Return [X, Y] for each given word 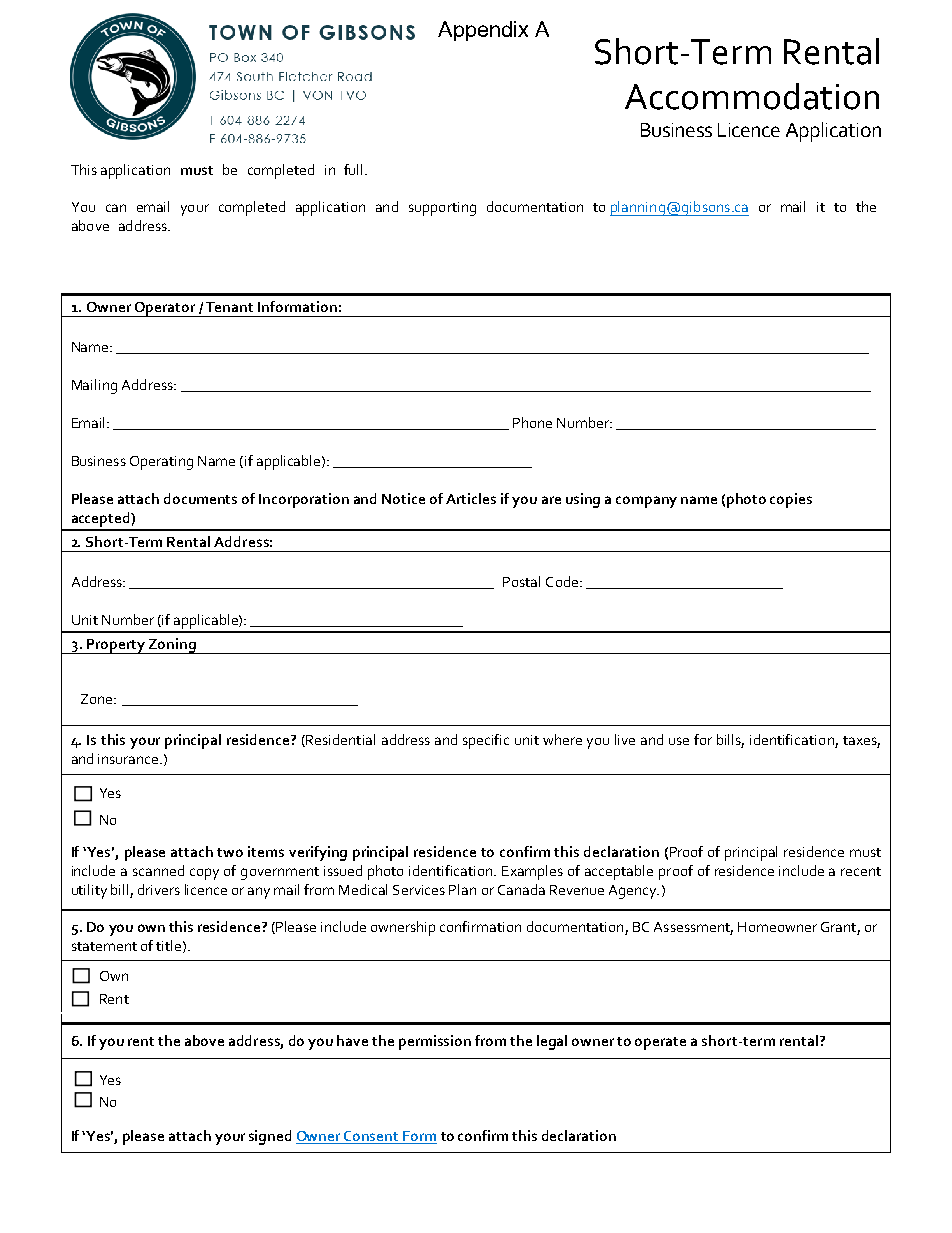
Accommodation [752, 96]
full [353, 169]
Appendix [483, 31]
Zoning [172, 646]
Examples [532, 872]
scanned [158, 870]
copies [791, 500]
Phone [532, 422]
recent [861, 871]
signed [270, 1137]
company [646, 502]
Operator [165, 309]
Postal [521, 581]
